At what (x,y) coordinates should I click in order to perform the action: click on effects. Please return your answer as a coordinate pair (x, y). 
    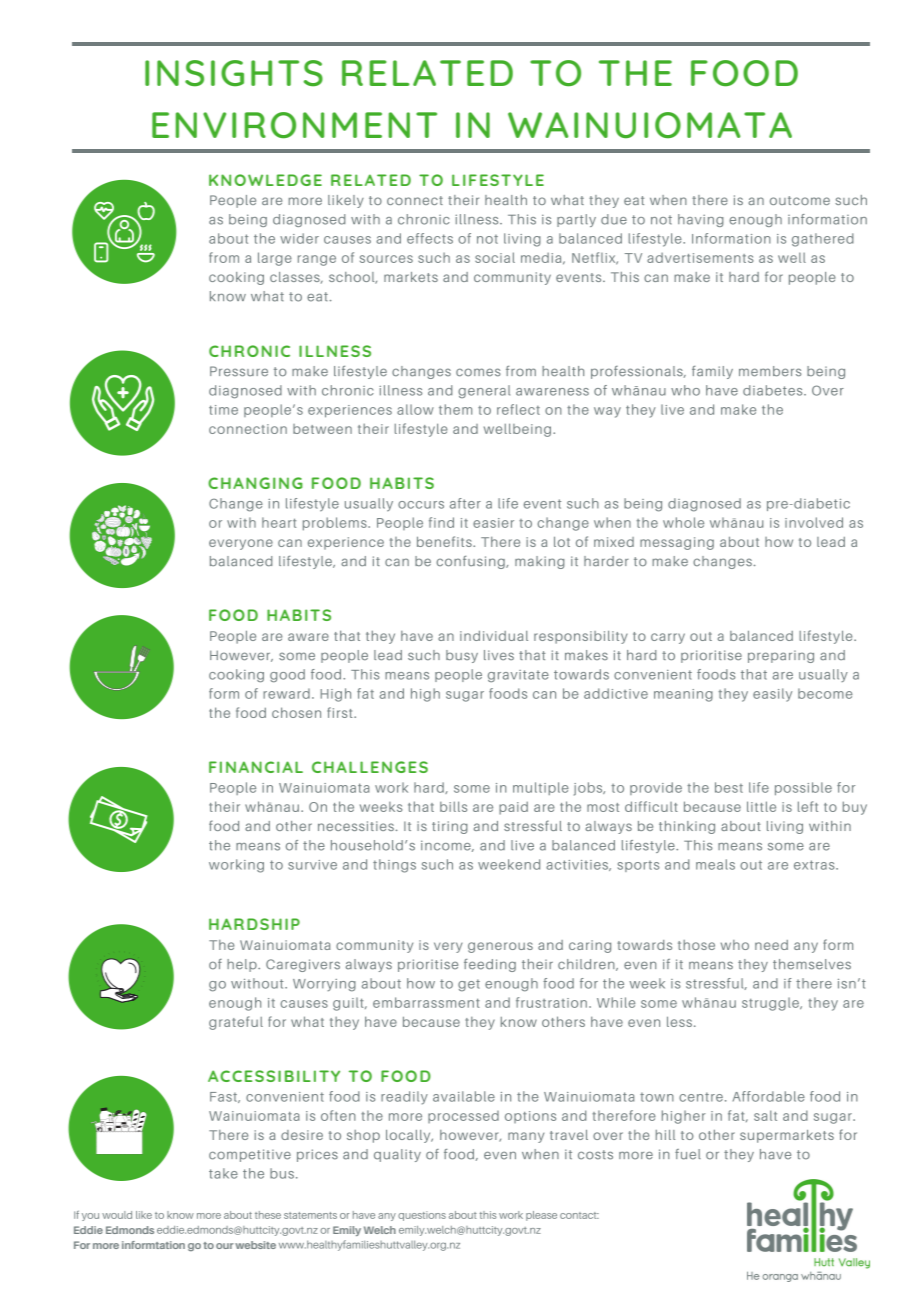
    Looking at the image, I should click on (430, 238).
